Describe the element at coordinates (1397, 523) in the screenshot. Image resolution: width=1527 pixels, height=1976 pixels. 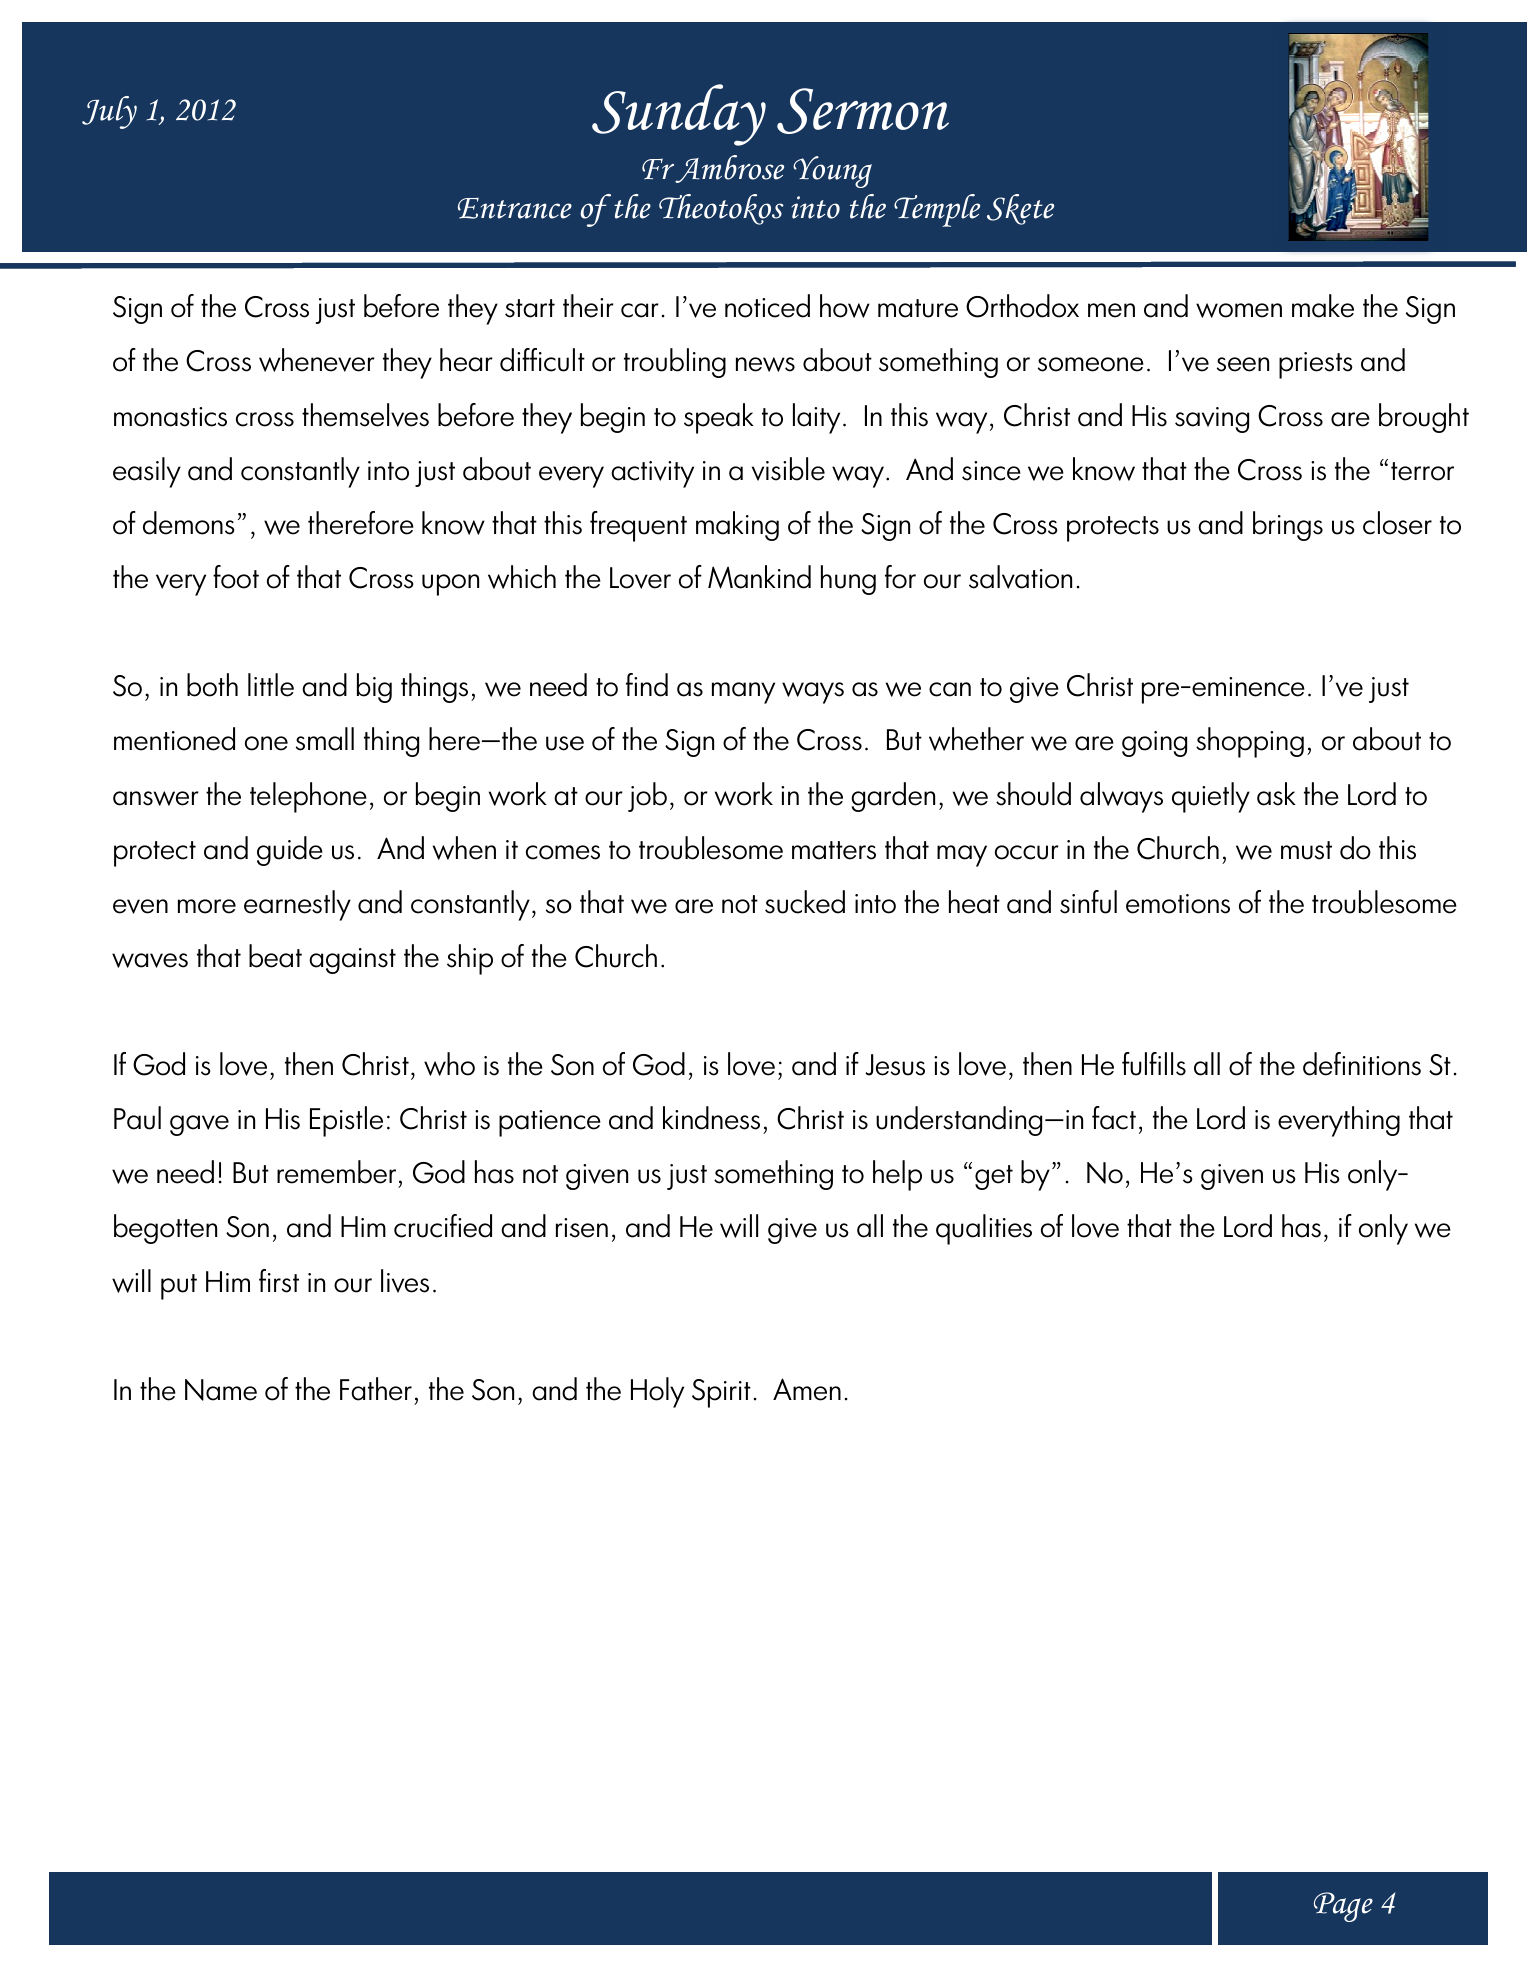
I see `closer` at that location.
